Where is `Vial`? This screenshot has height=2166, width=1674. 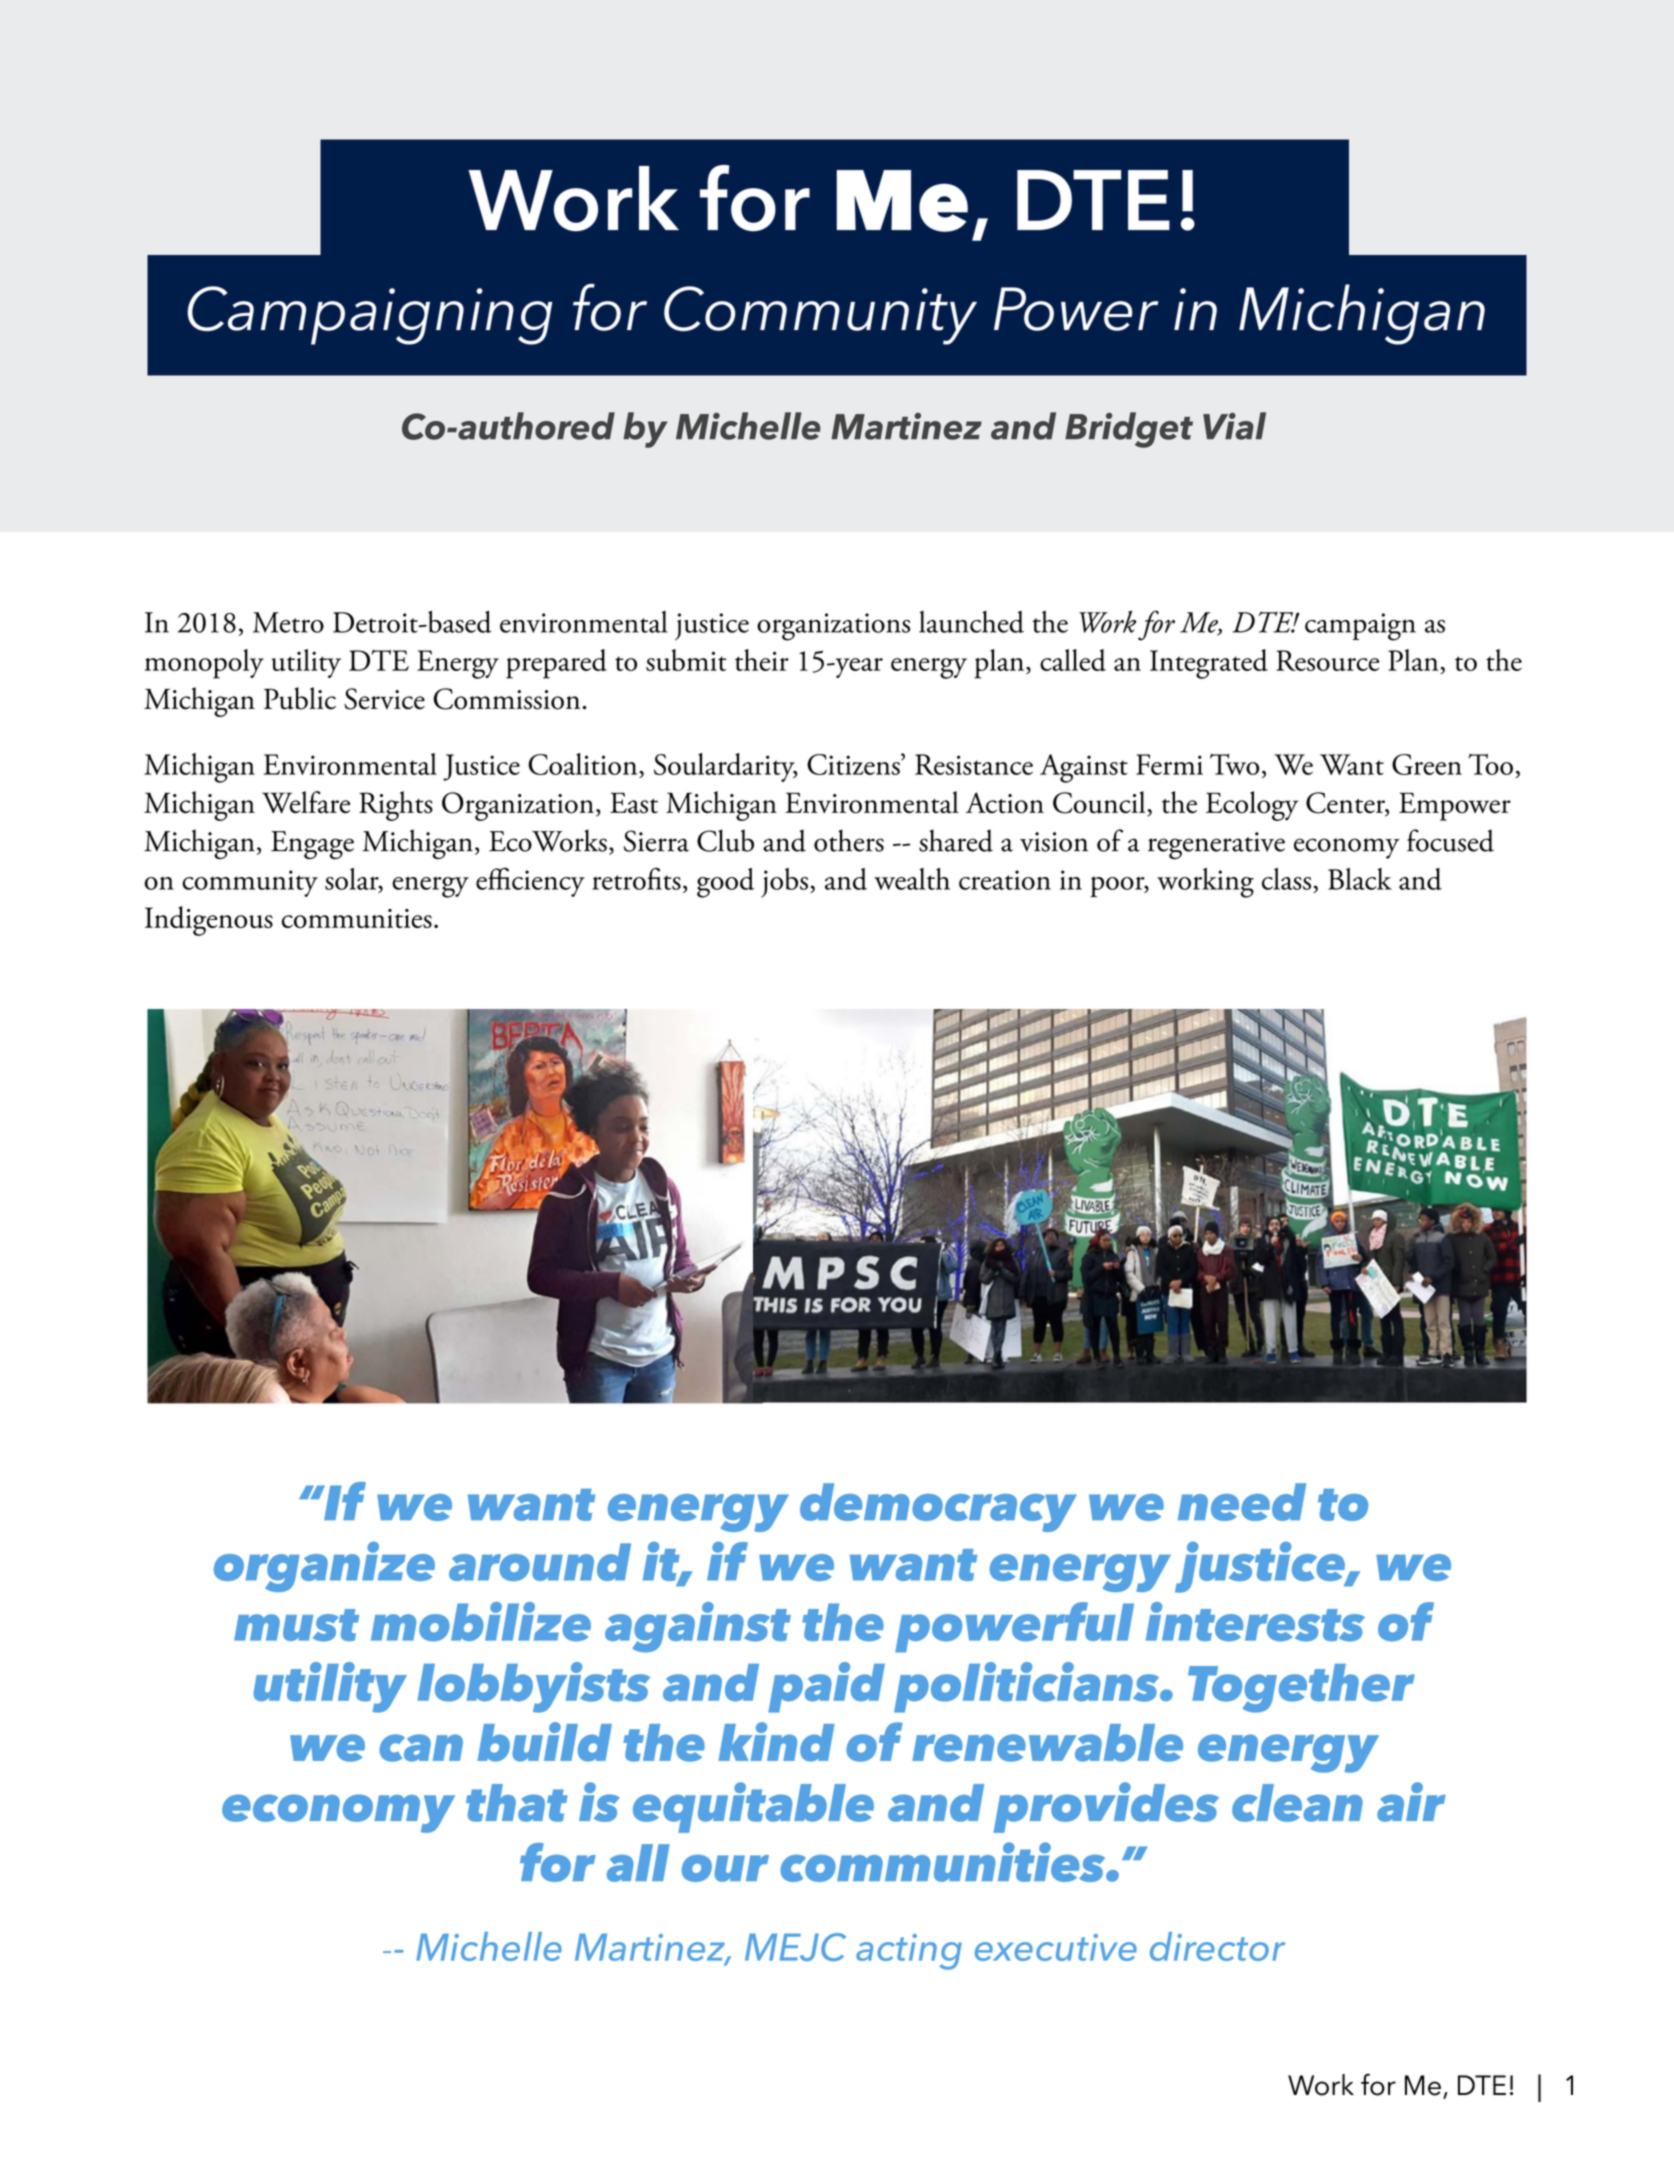 Vial is located at coordinates (1234, 426).
